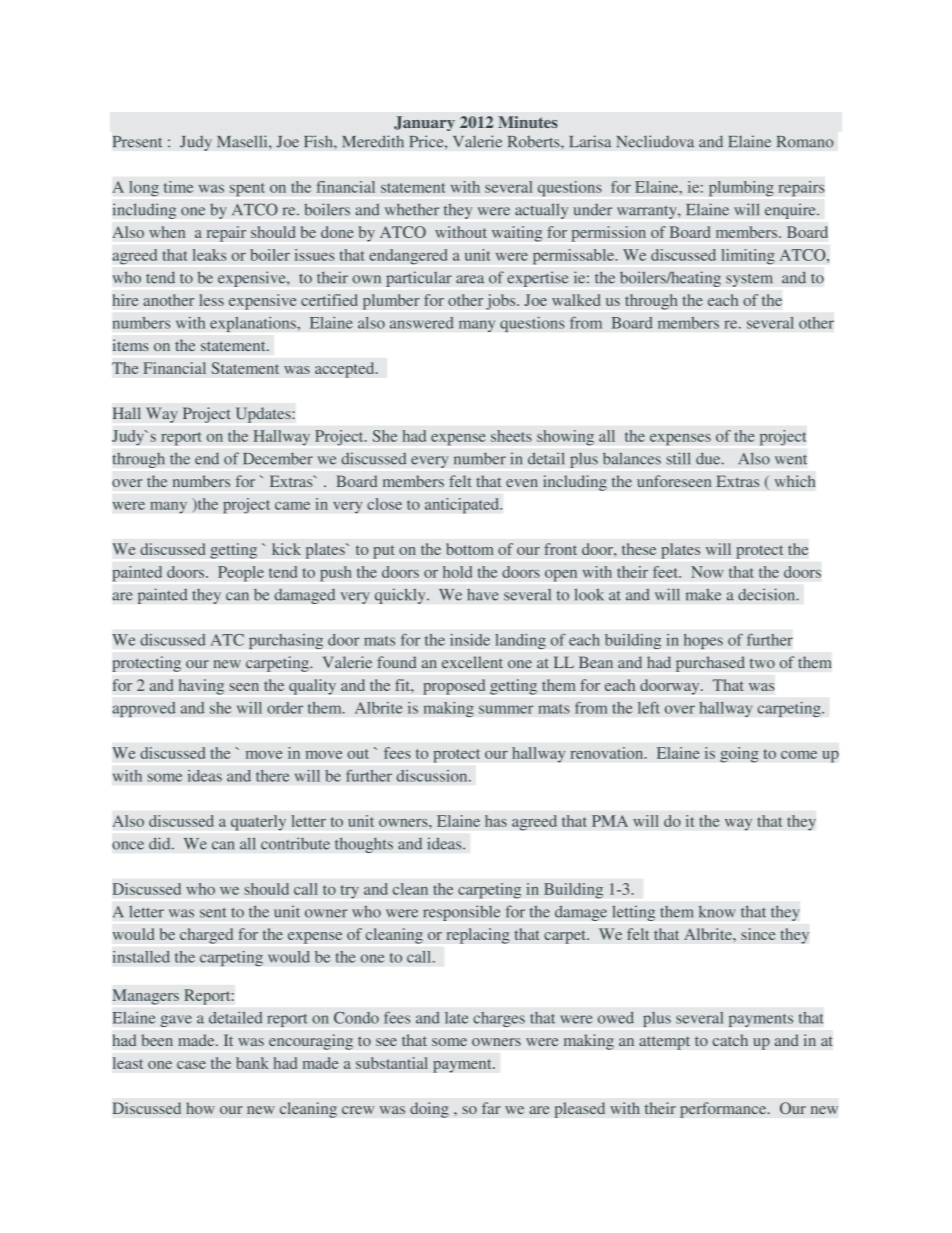 The width and height of the screenshot is (952, 1233). Describe the element at coordinates (470, 640) in the screenshot. I see `inside` at that location.
